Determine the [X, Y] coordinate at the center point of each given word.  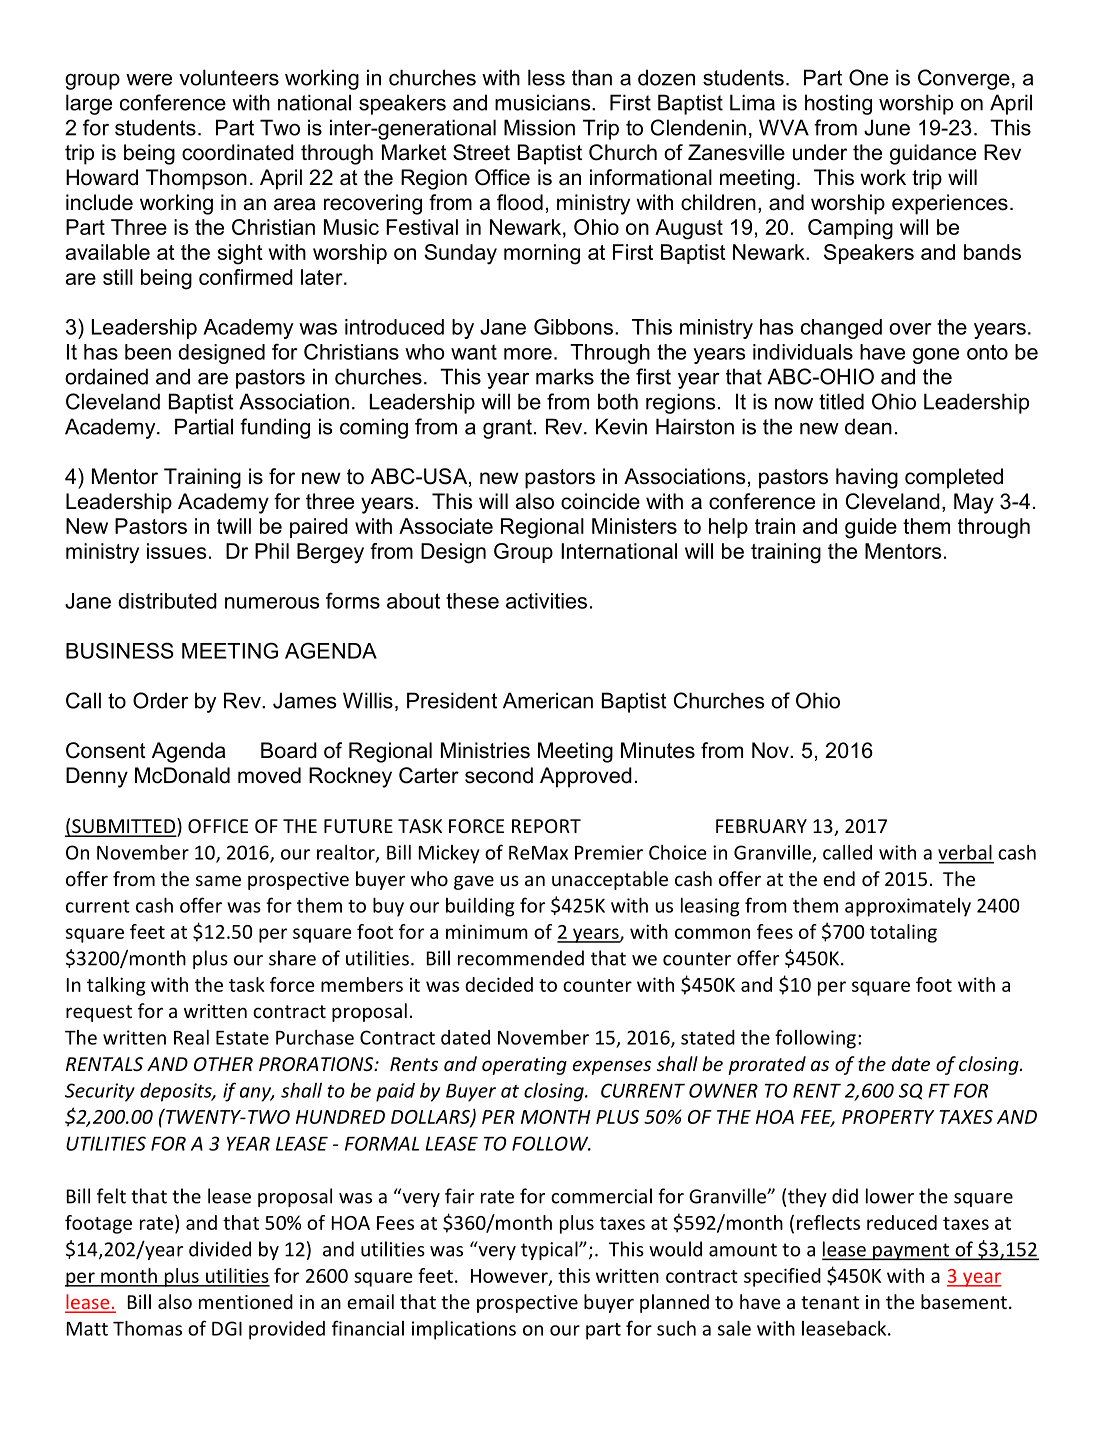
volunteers [229, 77]
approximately [908, 907]
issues [177, 551]
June [887, 127]
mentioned [246, 1301]
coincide [600, 501]
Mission [539, 127]
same [218, 880]
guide [871, 528]
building [480, 907]
